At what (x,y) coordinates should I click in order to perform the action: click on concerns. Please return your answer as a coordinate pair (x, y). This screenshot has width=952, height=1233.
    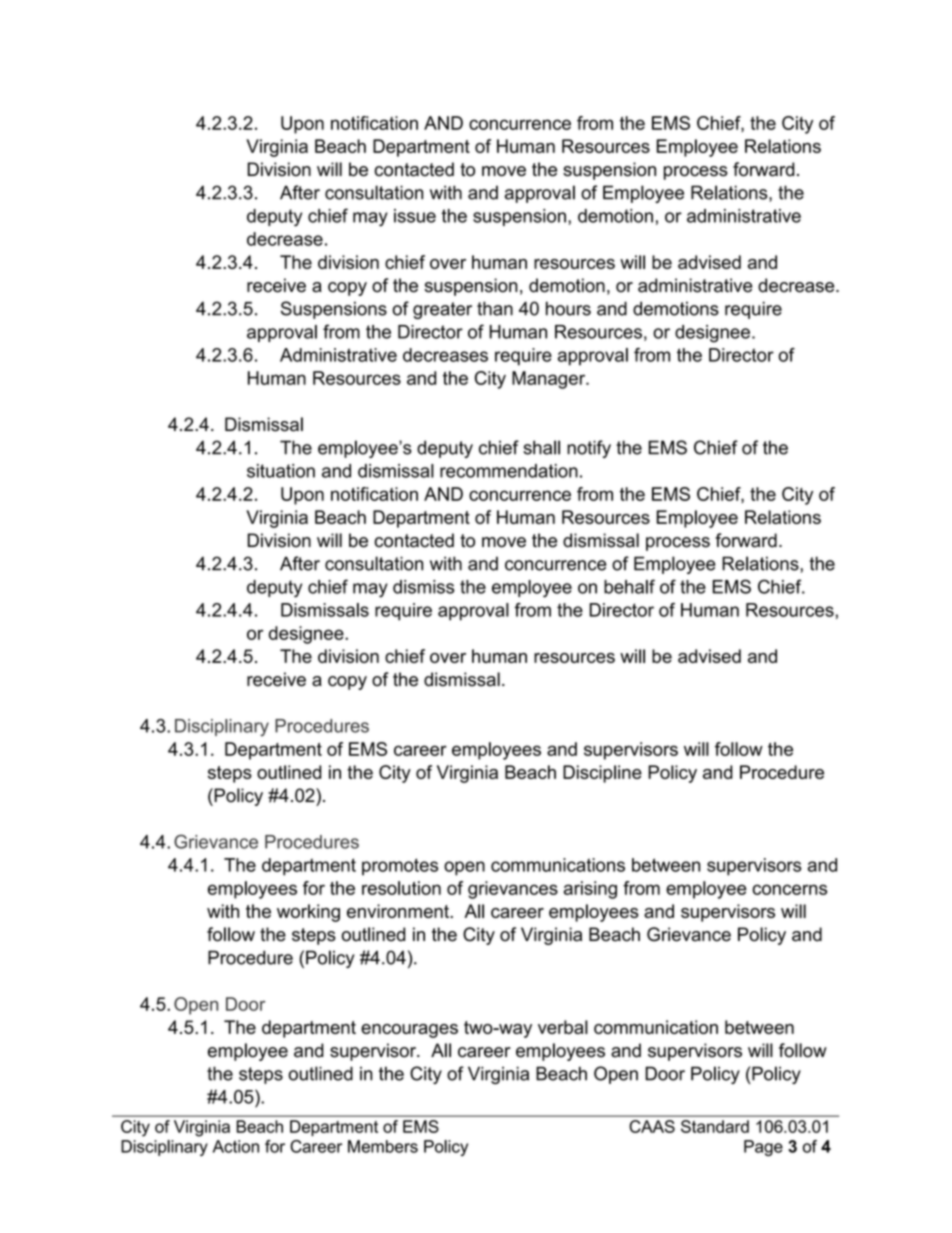
    Looking at the image, I should click on (789, 889).
